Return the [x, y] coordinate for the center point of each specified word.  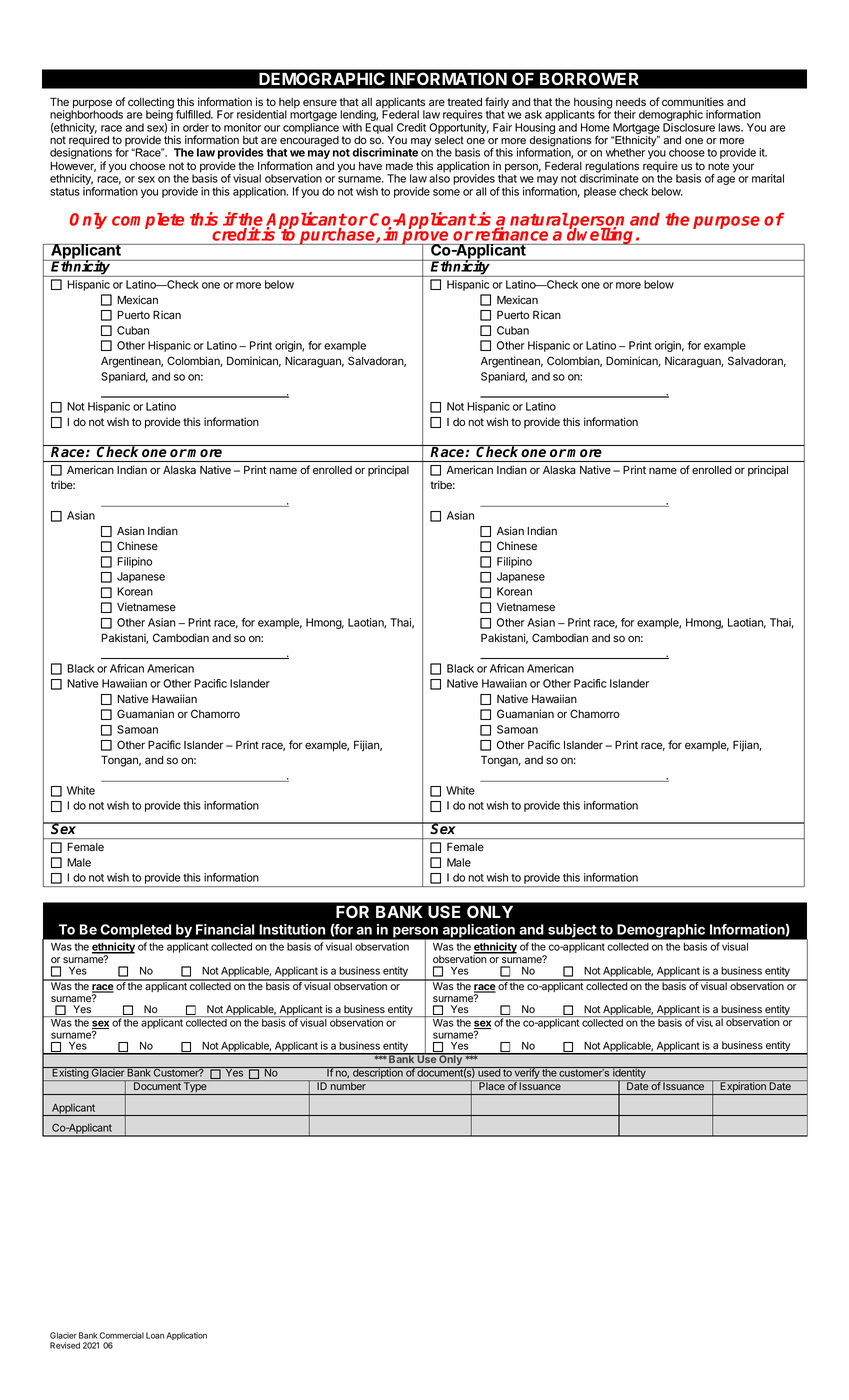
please [600, 192]
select [449, 140]
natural [539, 219]
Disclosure [689, 127]
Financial [225, 929]
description [378, 1074]
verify [527, 1074]
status [65, 192]
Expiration [743, 1087]
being [159, 116]
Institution [292, 929]
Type [195, 1087]
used [489, 1072]
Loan [155, 1335]
